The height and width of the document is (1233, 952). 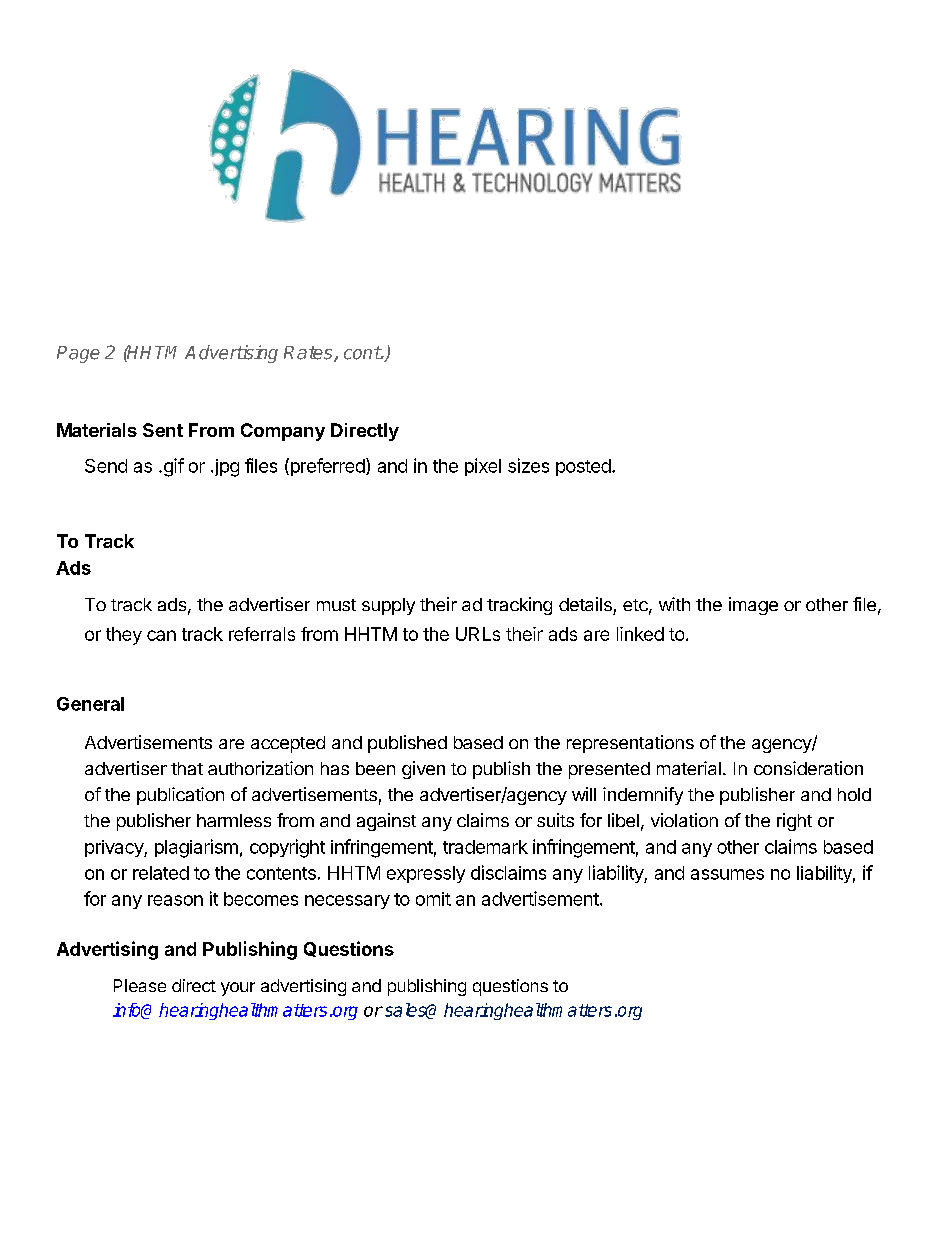 What do you see at coordinates (433, 899) in the document?
I see `omit` at bounding box center [433, 899].
